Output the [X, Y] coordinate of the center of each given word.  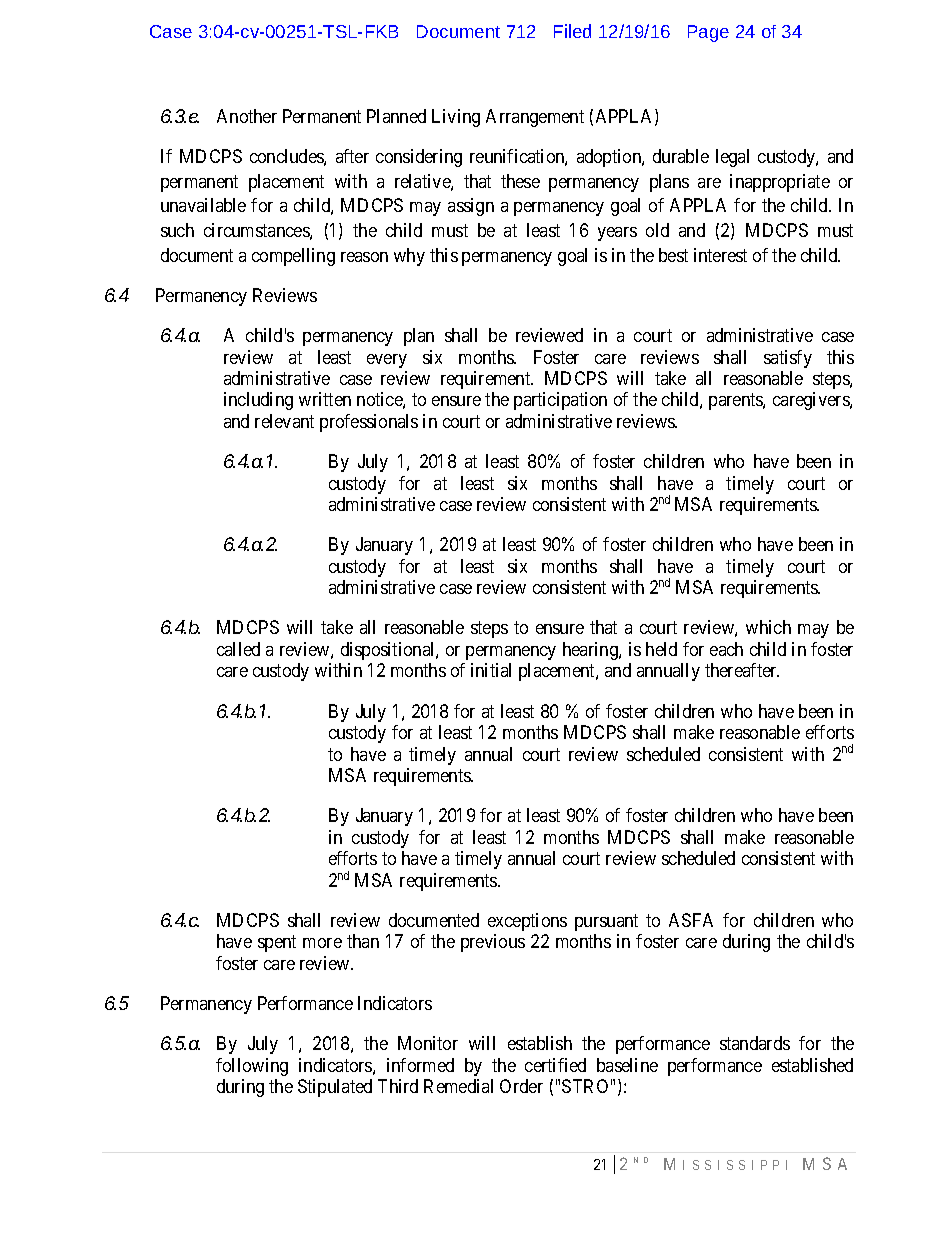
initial [491, 670]
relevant [284, 421]
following [252, 1067]
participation [560, 401]
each [726, 649]
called [238, 649]
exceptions [527, 922]
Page [708, 33]
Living [456, 118]
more [322, 943]
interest [720, 255]
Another [247, 116]
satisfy [788, 359]
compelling [293, 257]
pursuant [606, 922]
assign [471, 207]
